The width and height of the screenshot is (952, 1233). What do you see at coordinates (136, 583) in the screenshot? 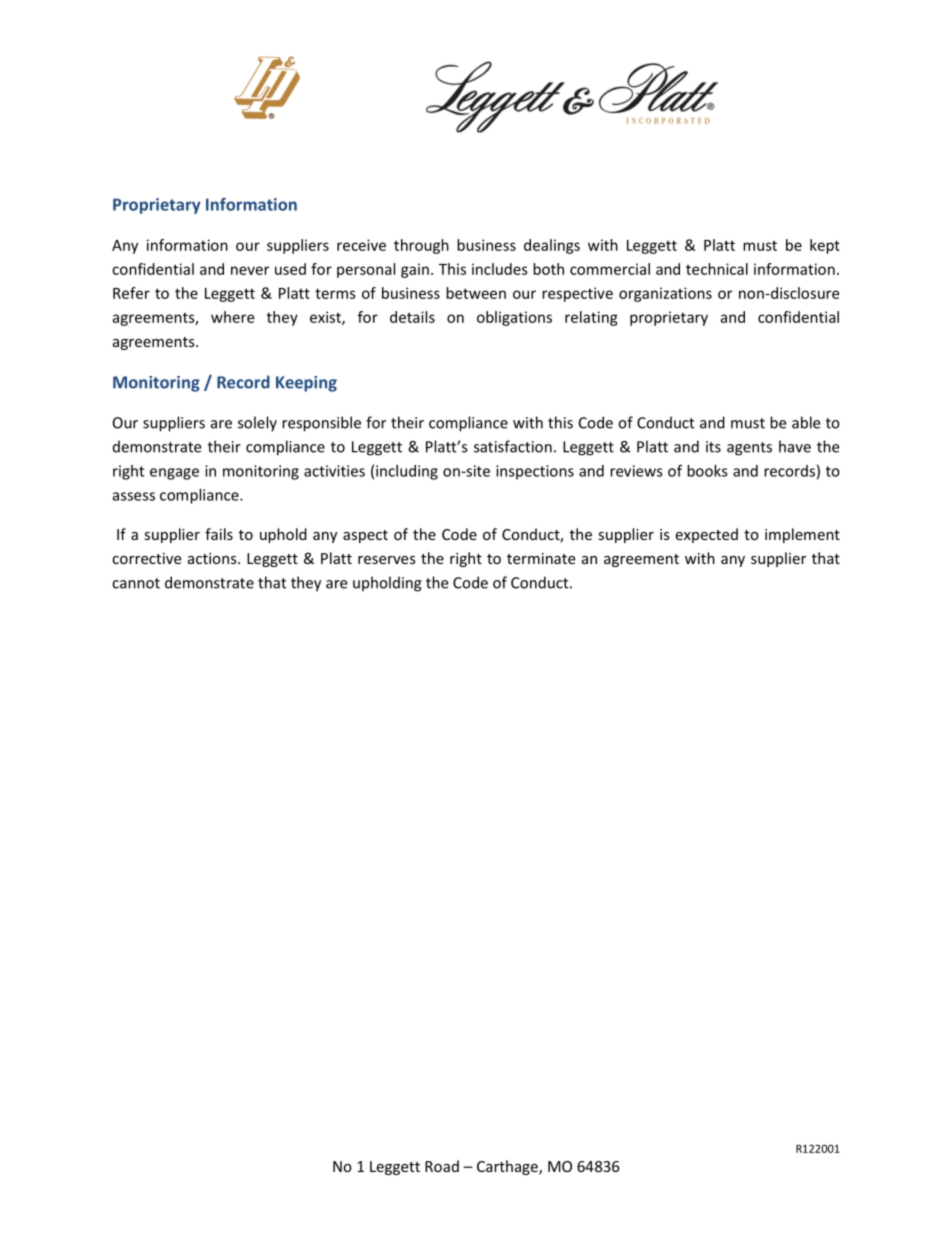
I see `cannot` at bounding box center [136, 583].
